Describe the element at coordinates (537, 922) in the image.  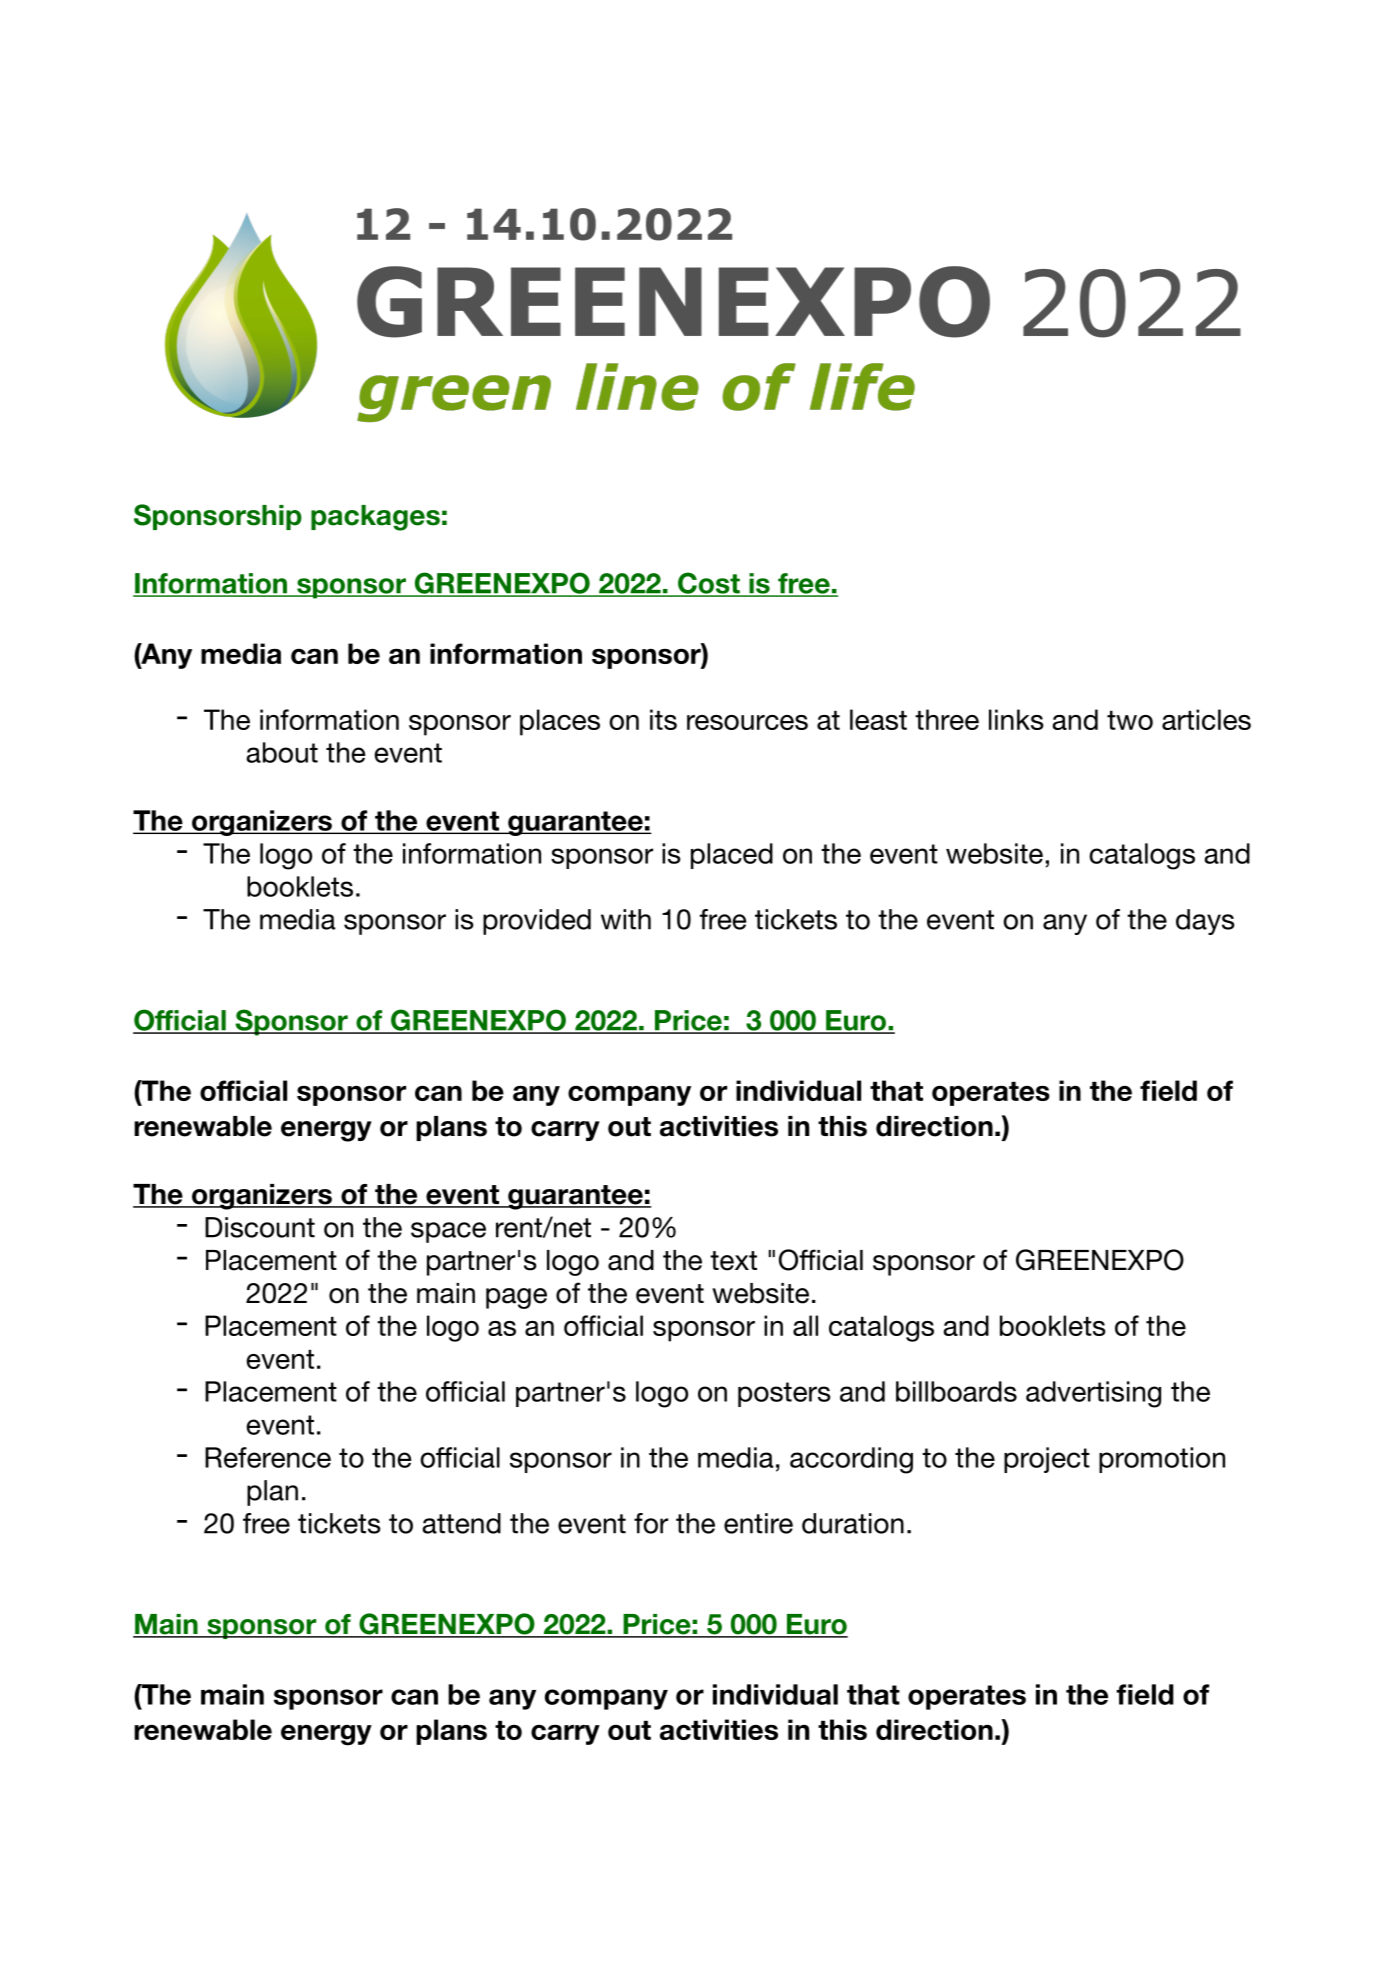
I see `provided` at that location.
